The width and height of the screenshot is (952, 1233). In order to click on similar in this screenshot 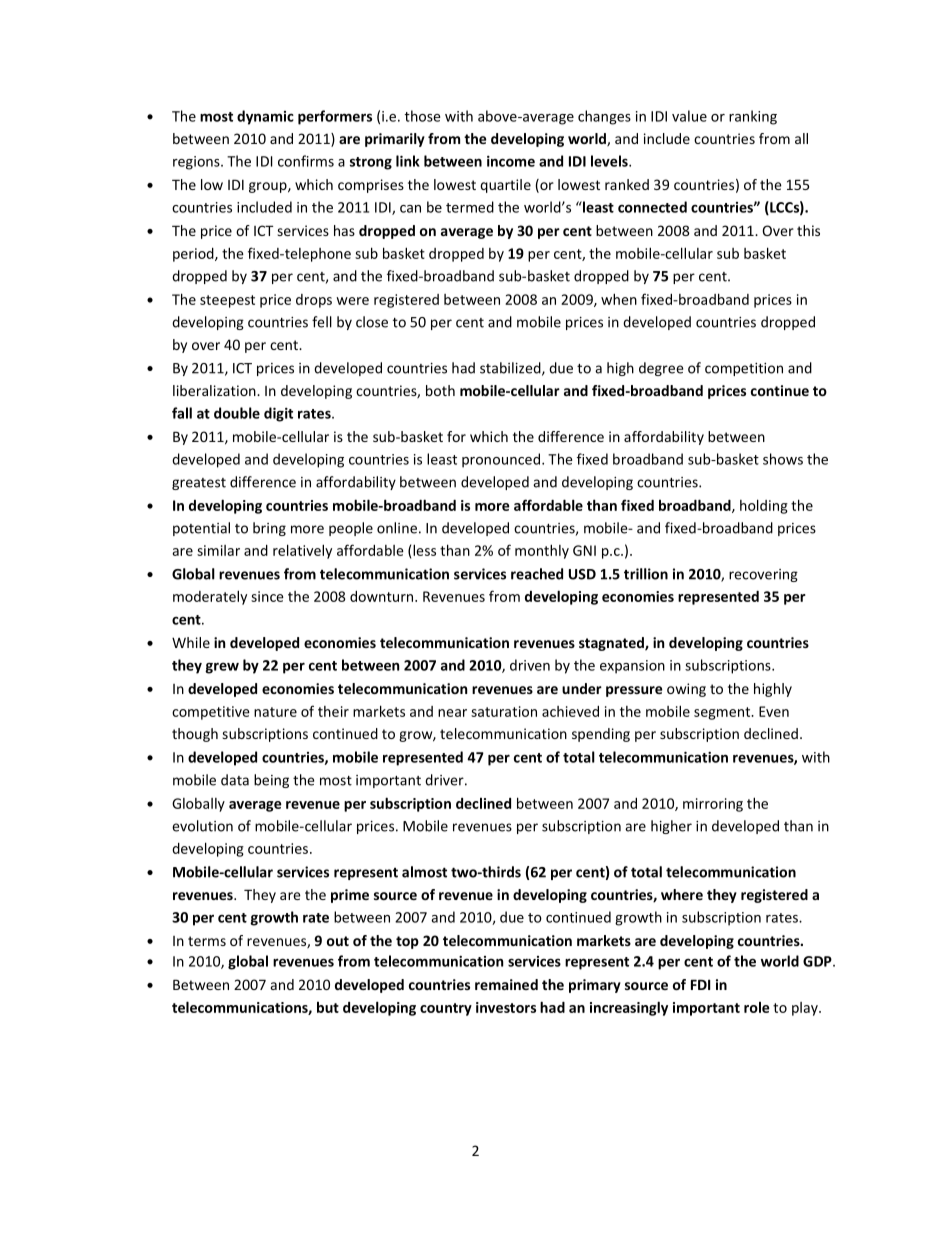, I will do `click(218, 550)`.
